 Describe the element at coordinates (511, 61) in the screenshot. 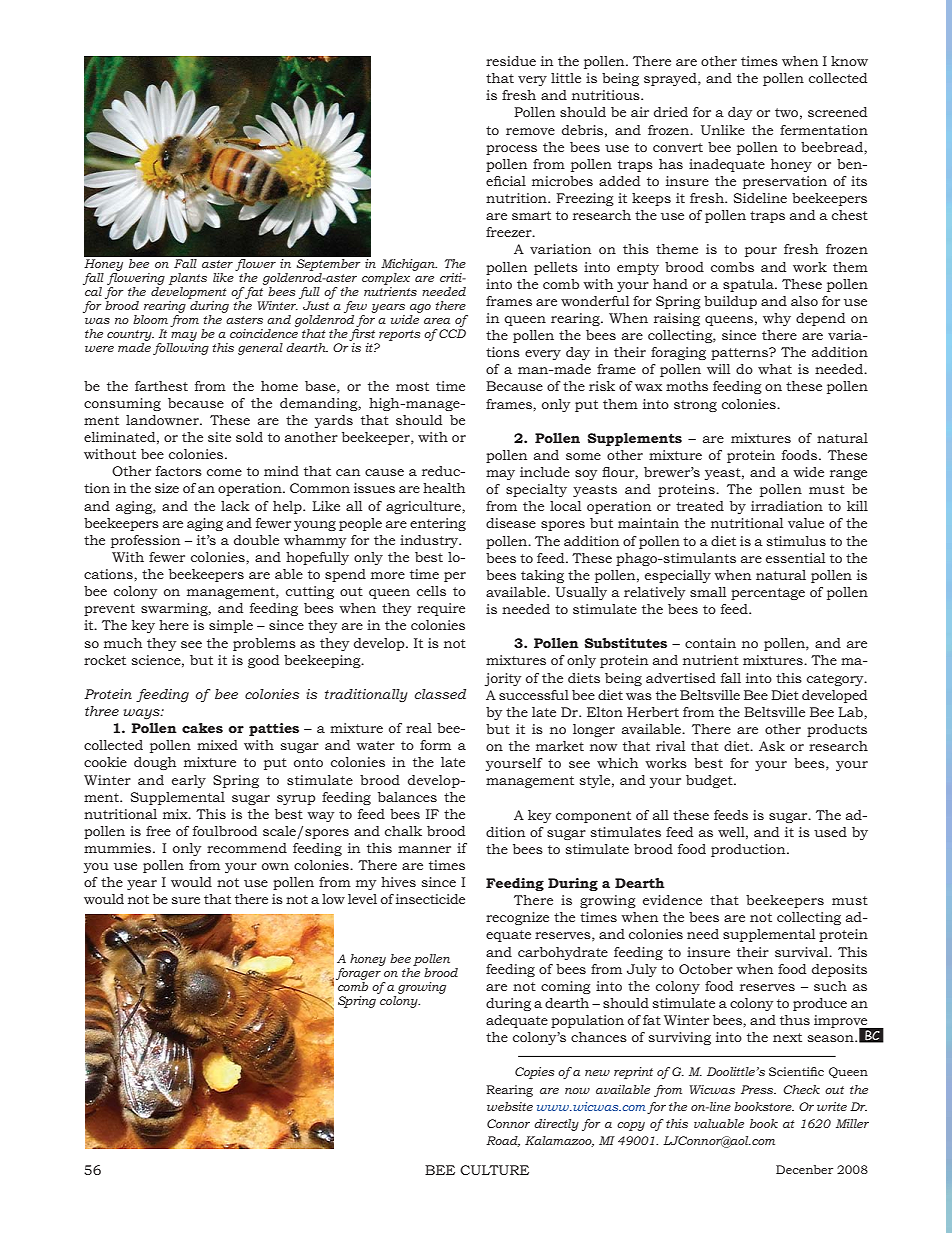

I see `residue` at that location.
